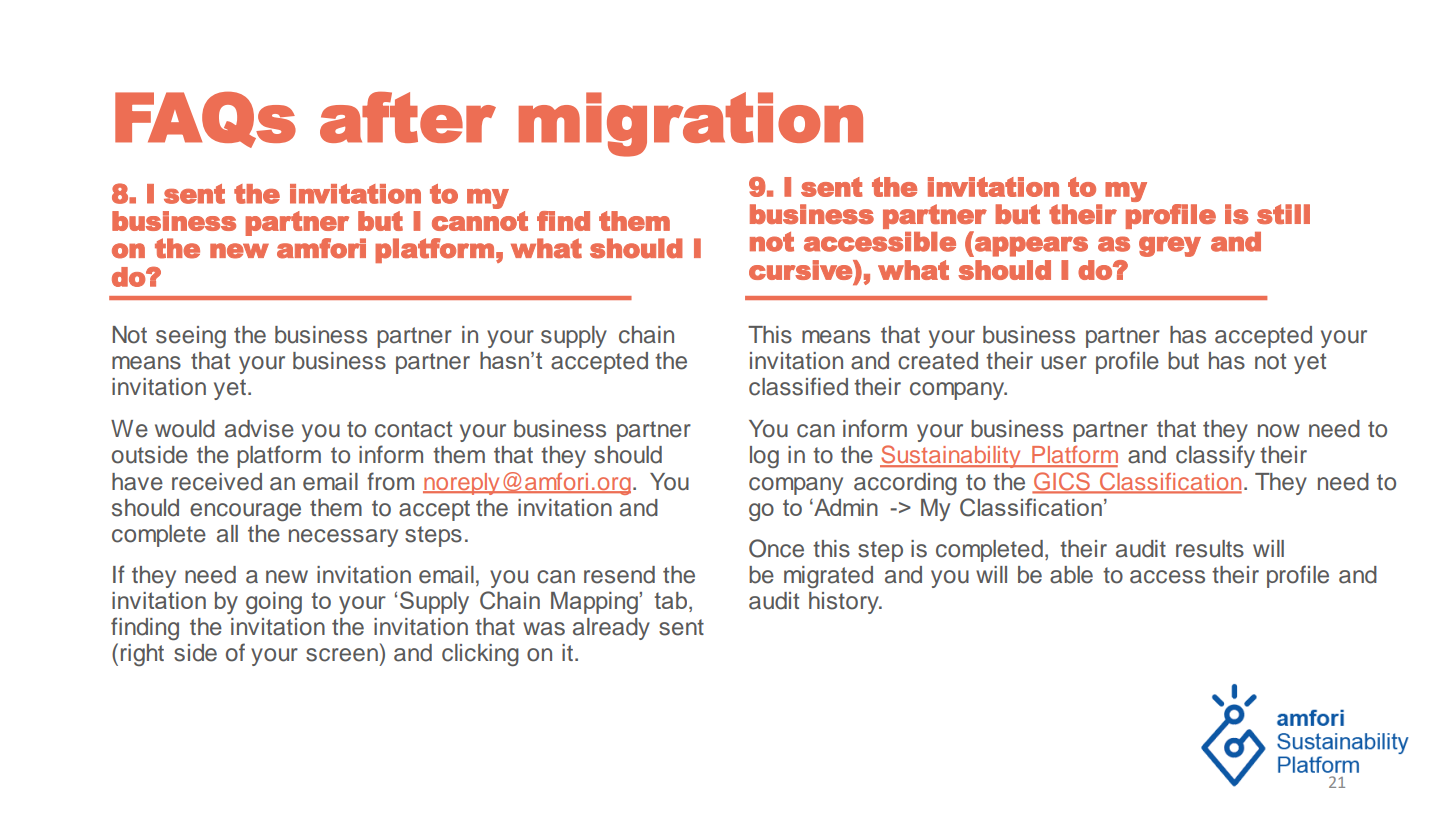 Image resolution: width=1456 pixels, height=819 pixels. I want to click on seeing, so click(191, 337).
